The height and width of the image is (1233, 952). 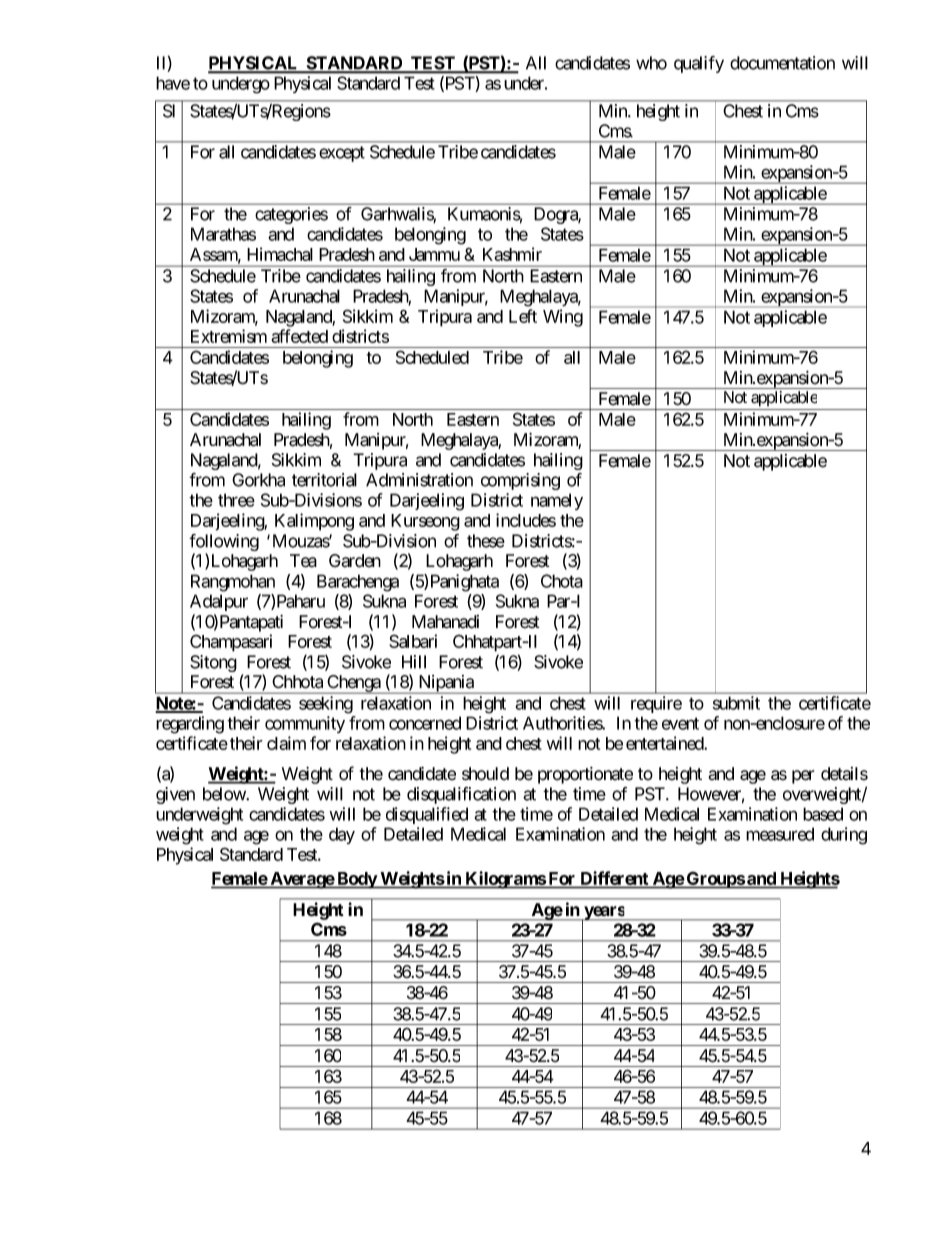 I want to click on documentation, so click(x=782, y=63).
